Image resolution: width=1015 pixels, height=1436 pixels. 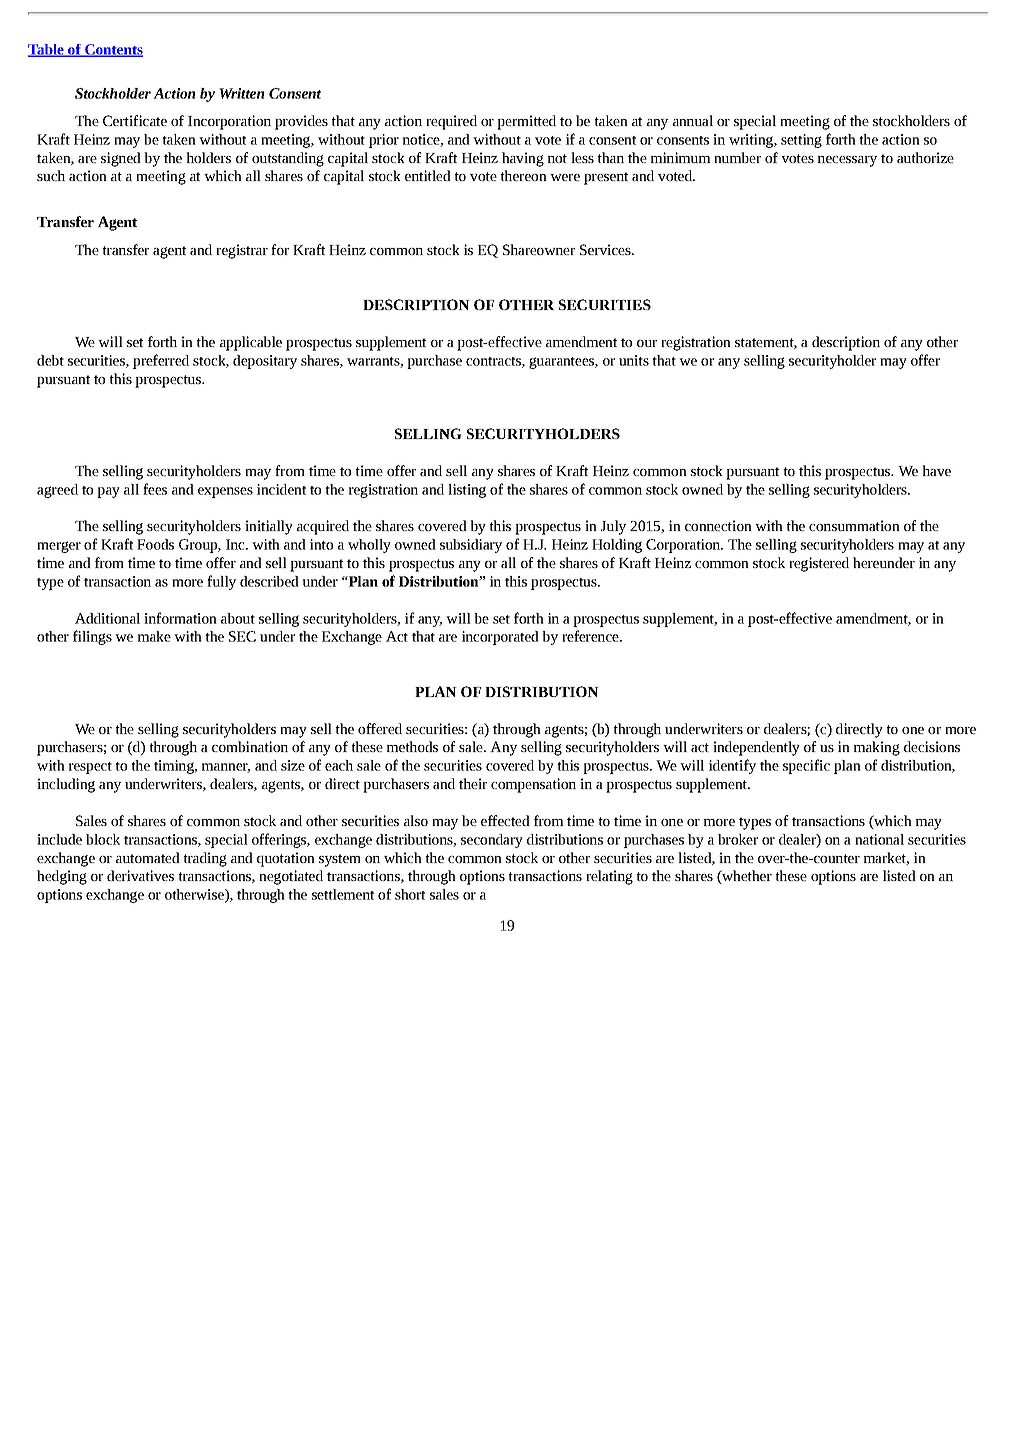 What do you see at coordinates (647, 343) in the screenshot?
I see `our` at bounding box center [647, 343].
